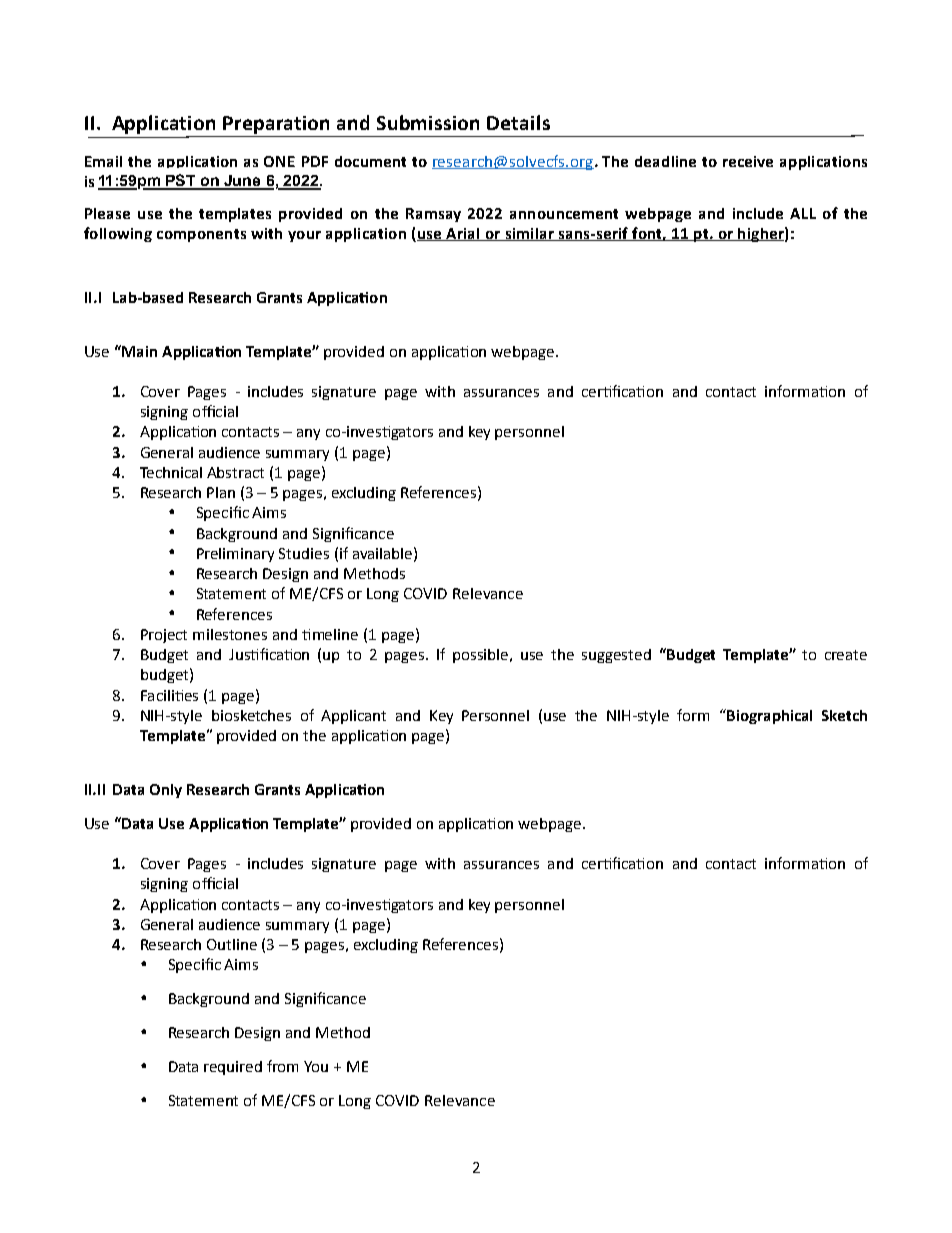 The width and height of the screenshot is (952, 1233). Describe the element at coordinates (103, 161) in the screenshot. I see `Email` at that location.
